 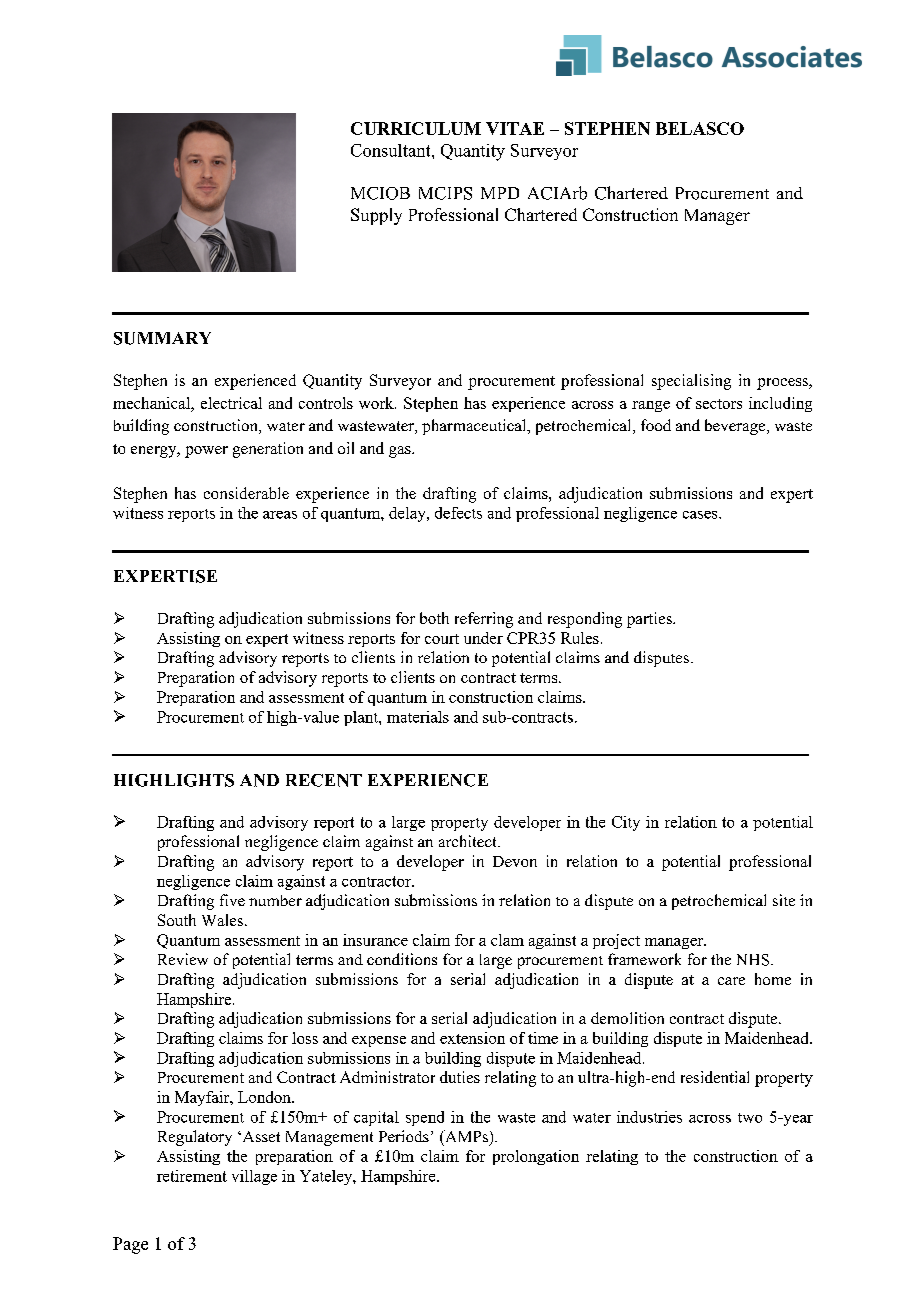 I want to click on Supply, so click(x=376, y=216).
